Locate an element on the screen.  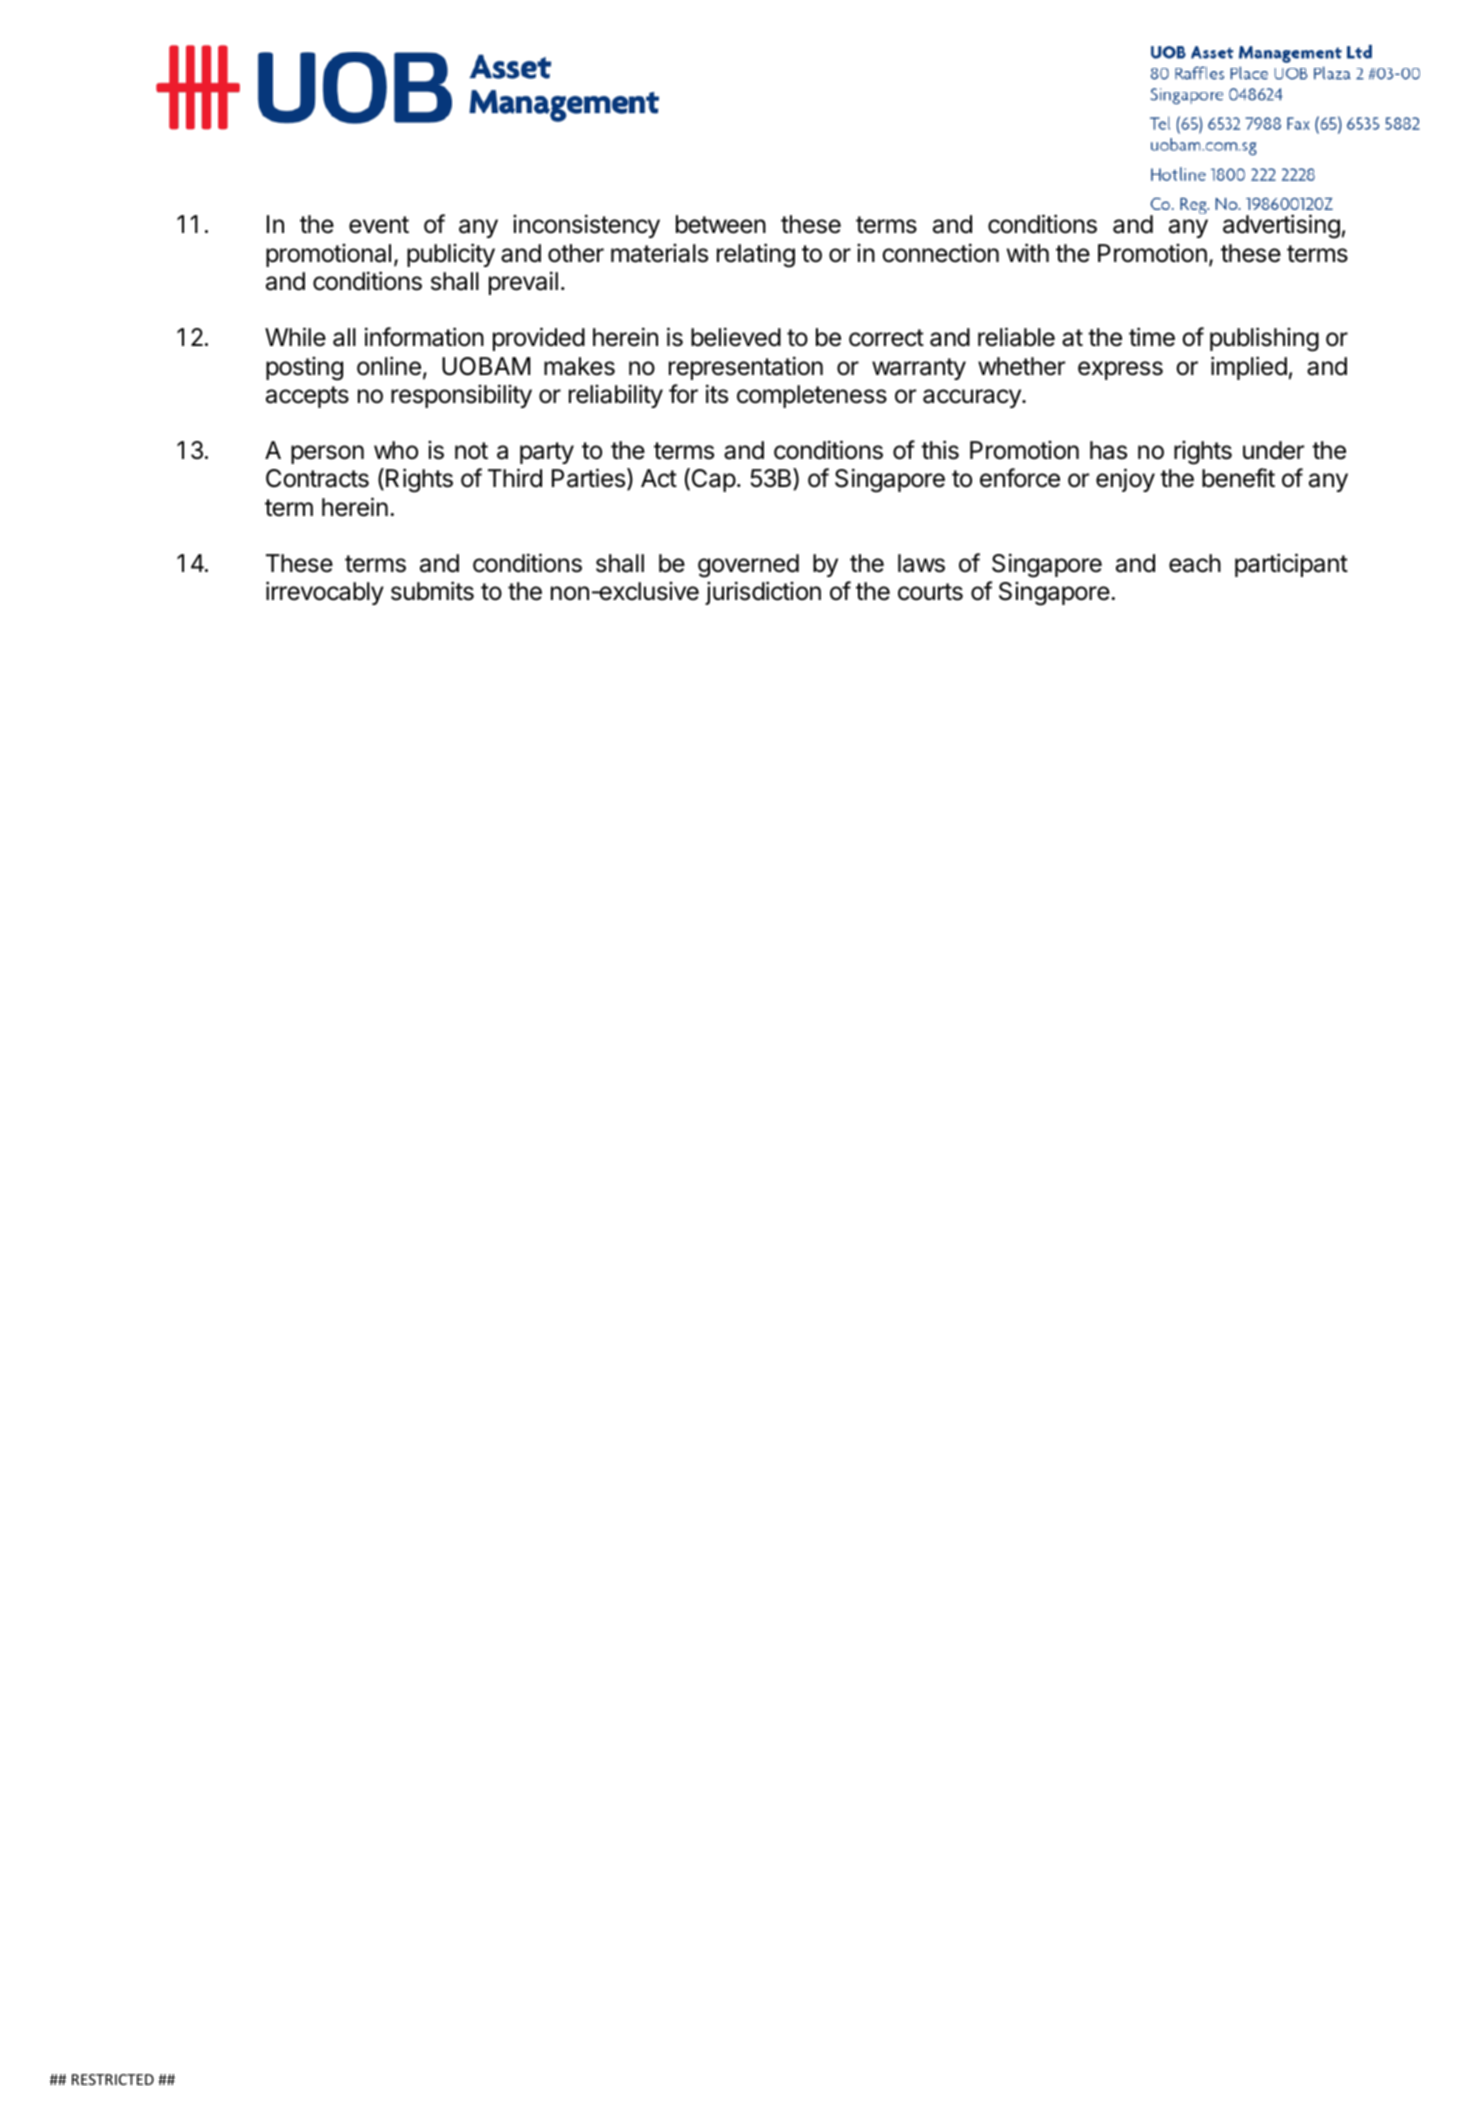
laws is located at coordinates (921, 563).
